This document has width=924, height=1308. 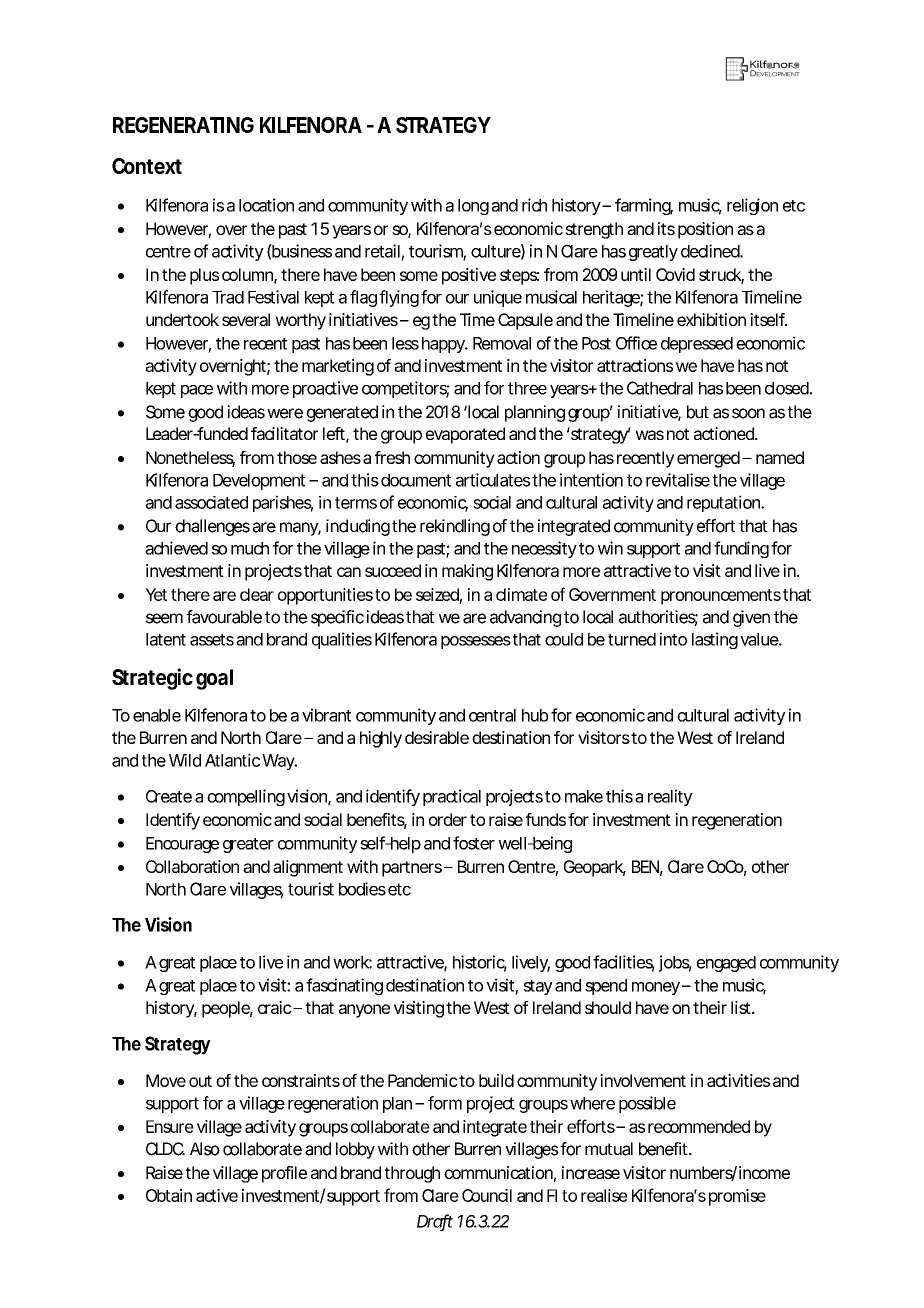 What do you see at coordinates (725, 503) in the document?
I see `reputation` at bounding box center [725, 503].
